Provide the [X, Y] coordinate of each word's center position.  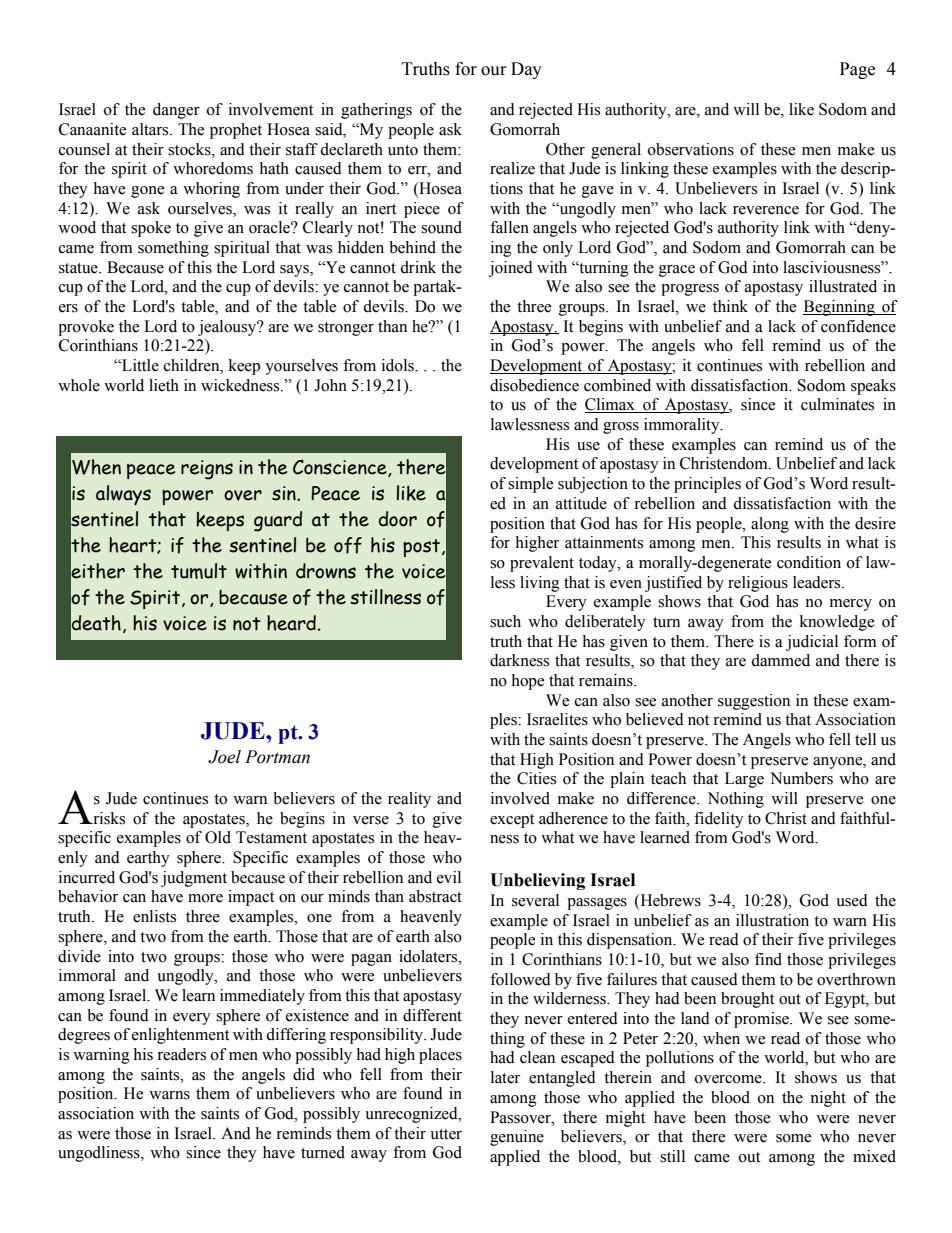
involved [520, 798]
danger [176, 111]
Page [857, 70]
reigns [207, 470]
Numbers [801, 778]
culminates [837, 404]
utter [446, 1134]
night [828, 1099]
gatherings [376, 111]
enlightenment [180, 1036]
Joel [224, 757]
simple [530, 485]
